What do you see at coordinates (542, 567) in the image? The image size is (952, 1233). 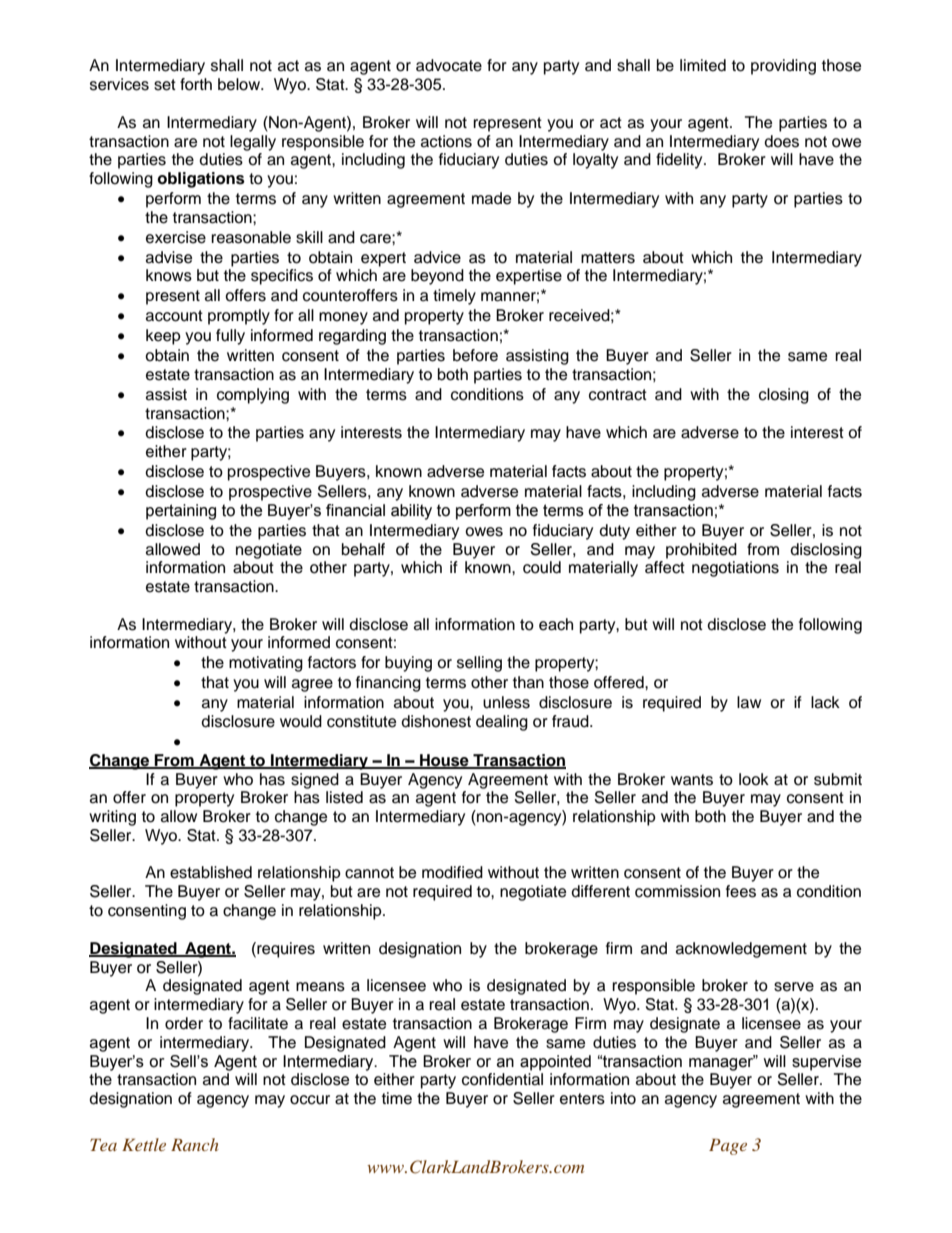 I see `could` at bounding box center [542, 567].
